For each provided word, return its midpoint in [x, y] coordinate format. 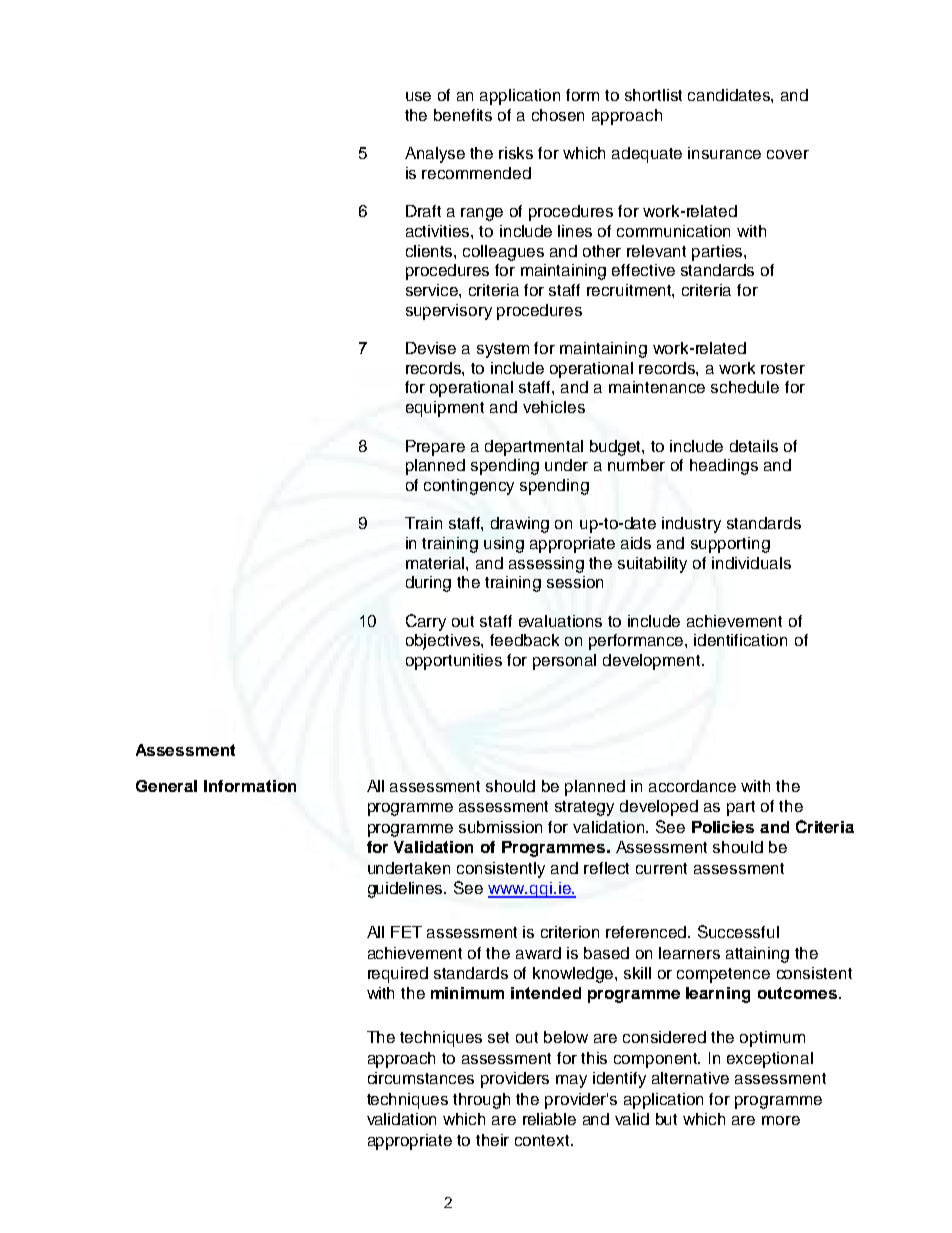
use [418, 96]
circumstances [421, 1078]
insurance [724, 153]
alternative [690, 1078]
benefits [463, 115]
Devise [431, 348]
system [503, 350]
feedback [524, 640]
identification [740, 640]
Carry [426, 622]
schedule [745, 387]
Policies [723, 827]
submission [500, 827]
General [166, 786]
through [481, 1101]
